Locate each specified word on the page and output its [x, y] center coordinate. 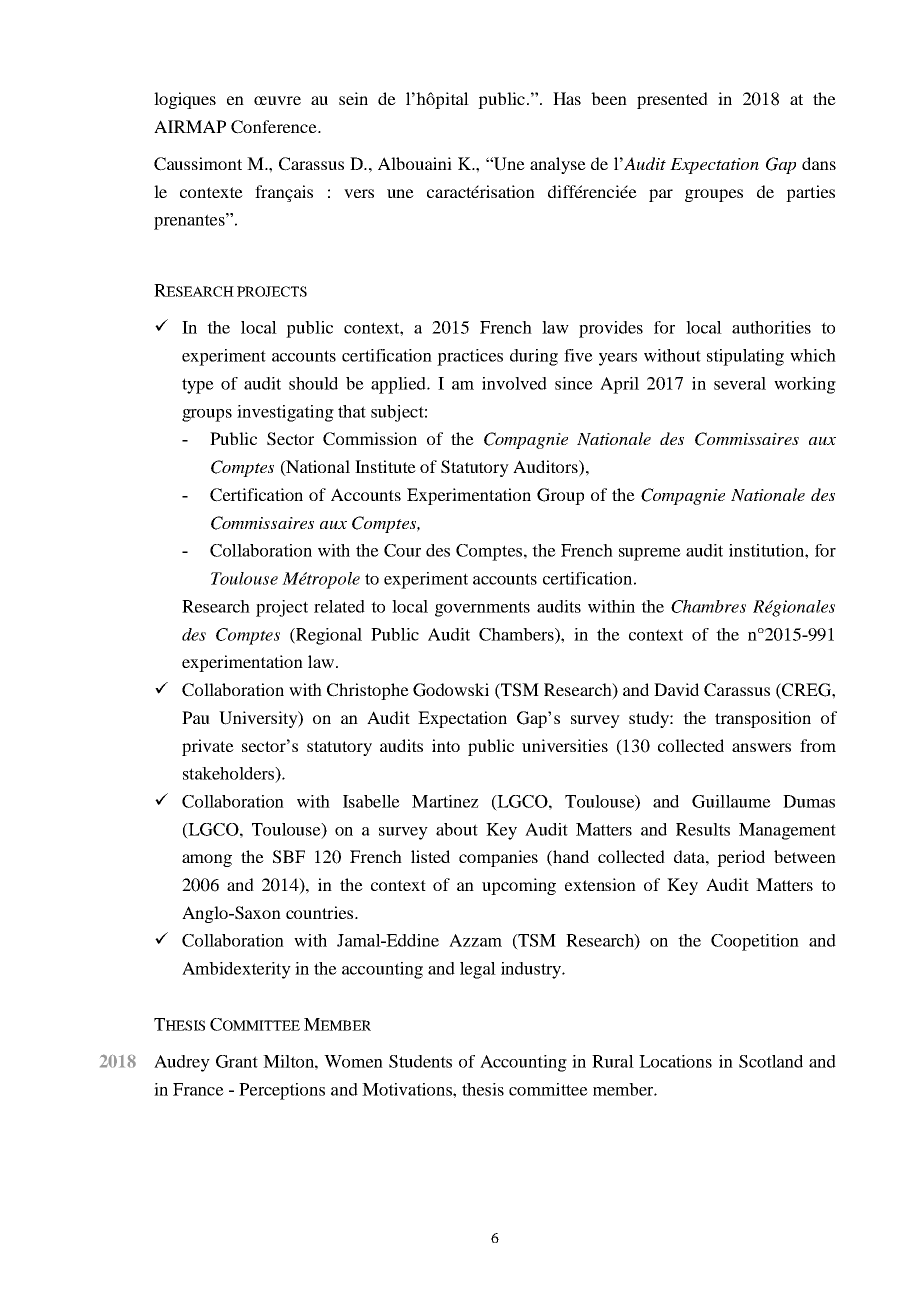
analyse [558, 165]
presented [672, 100]
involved [514, 383]
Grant [237, 1061]
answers [761, 747]
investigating [285, 413]
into [446, 745]
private [208, 747]
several [740, 383]
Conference [275, 127]
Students [420, 1061]
